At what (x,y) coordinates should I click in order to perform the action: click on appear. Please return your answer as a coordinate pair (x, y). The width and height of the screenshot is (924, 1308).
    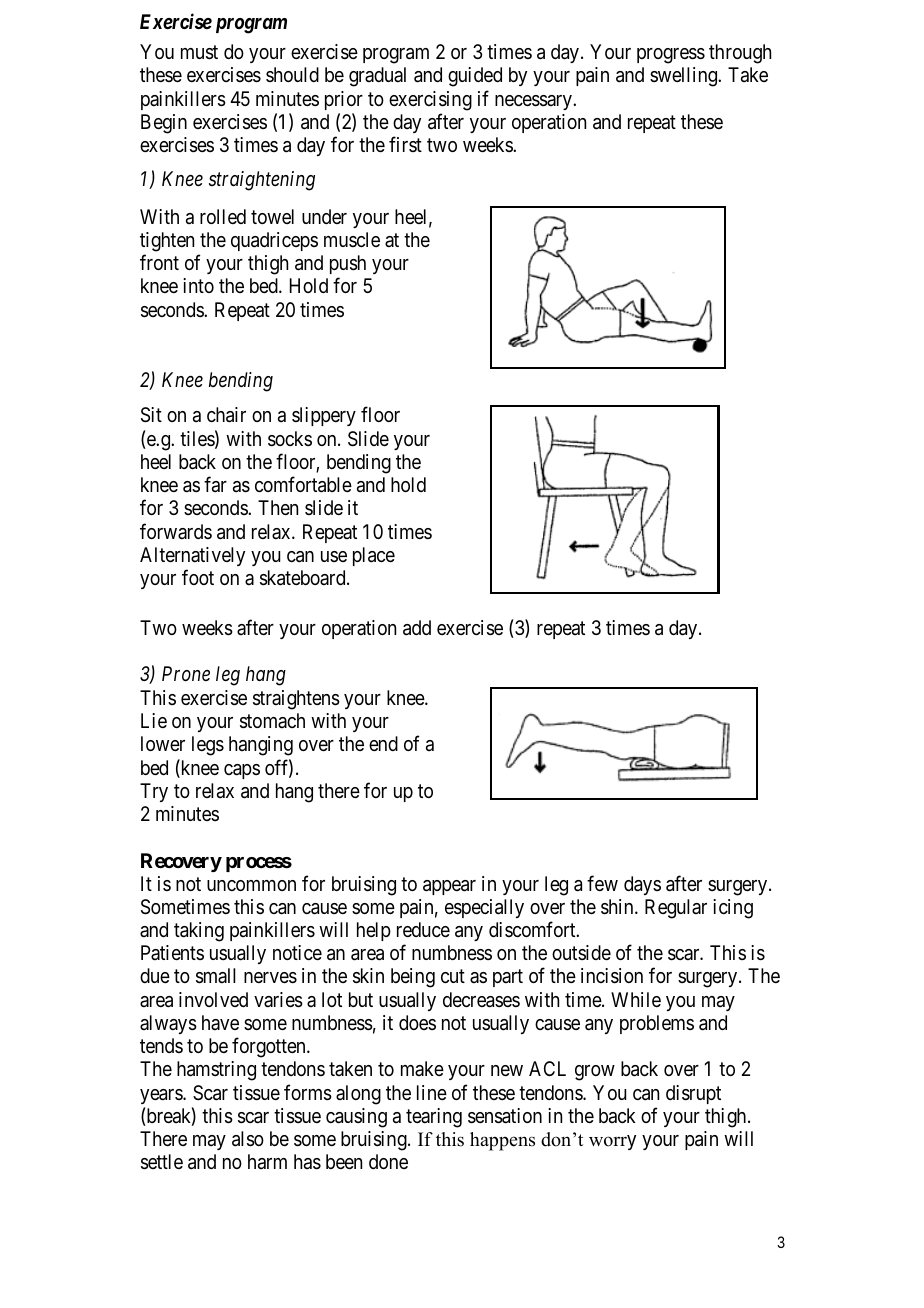
    Looking at the image, I should click on (449, 887).
